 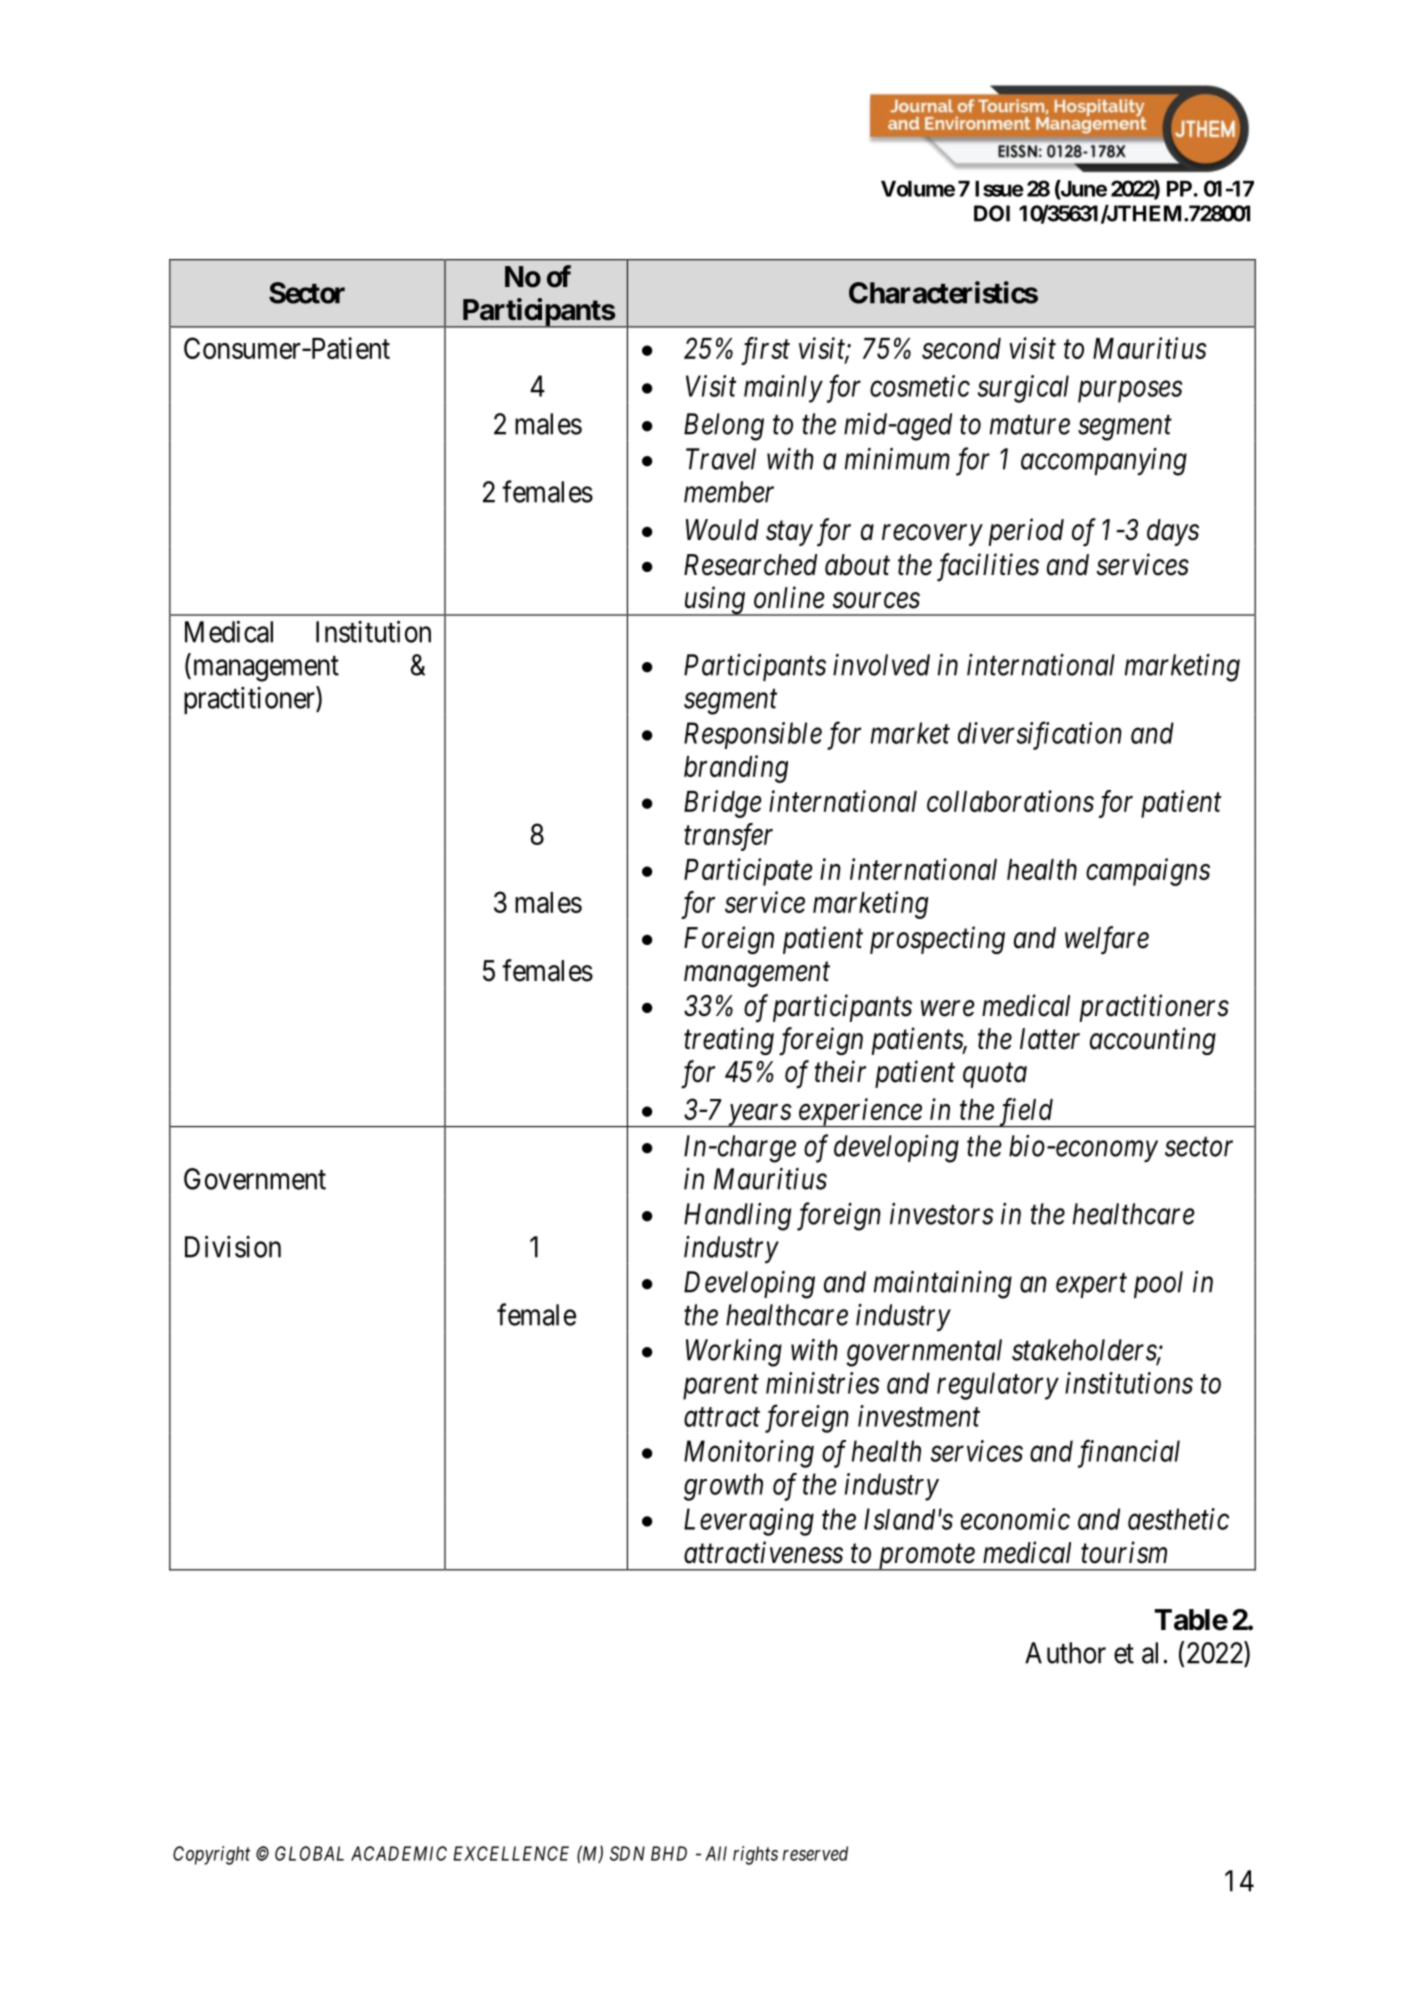 What do you see at coordinates (748, 872) in the page?
I see `Participate` at bounding box center [748, 872].
